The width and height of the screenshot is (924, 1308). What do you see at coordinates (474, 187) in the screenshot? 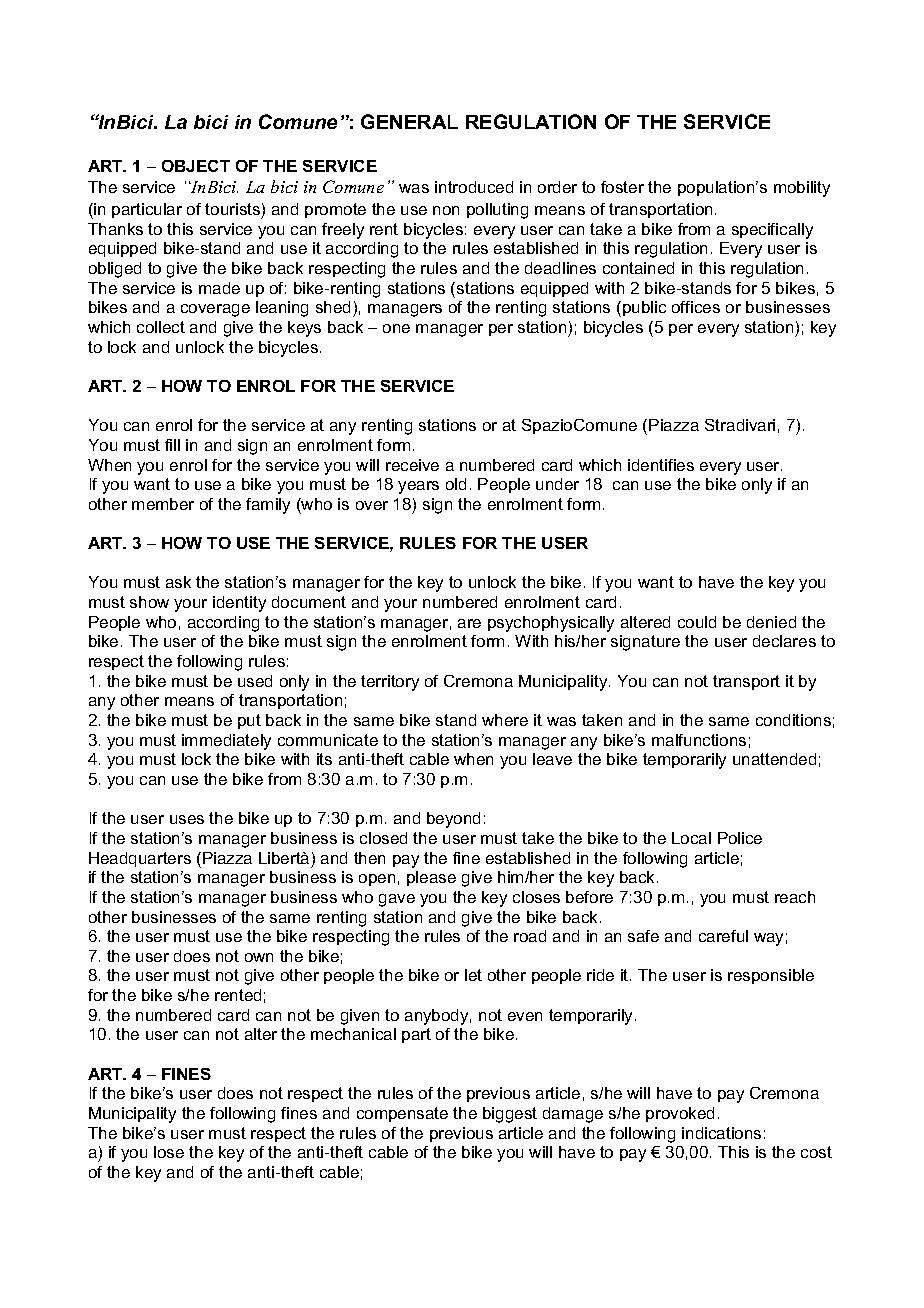
I see `introduced` at bounding box center [474, 187].
